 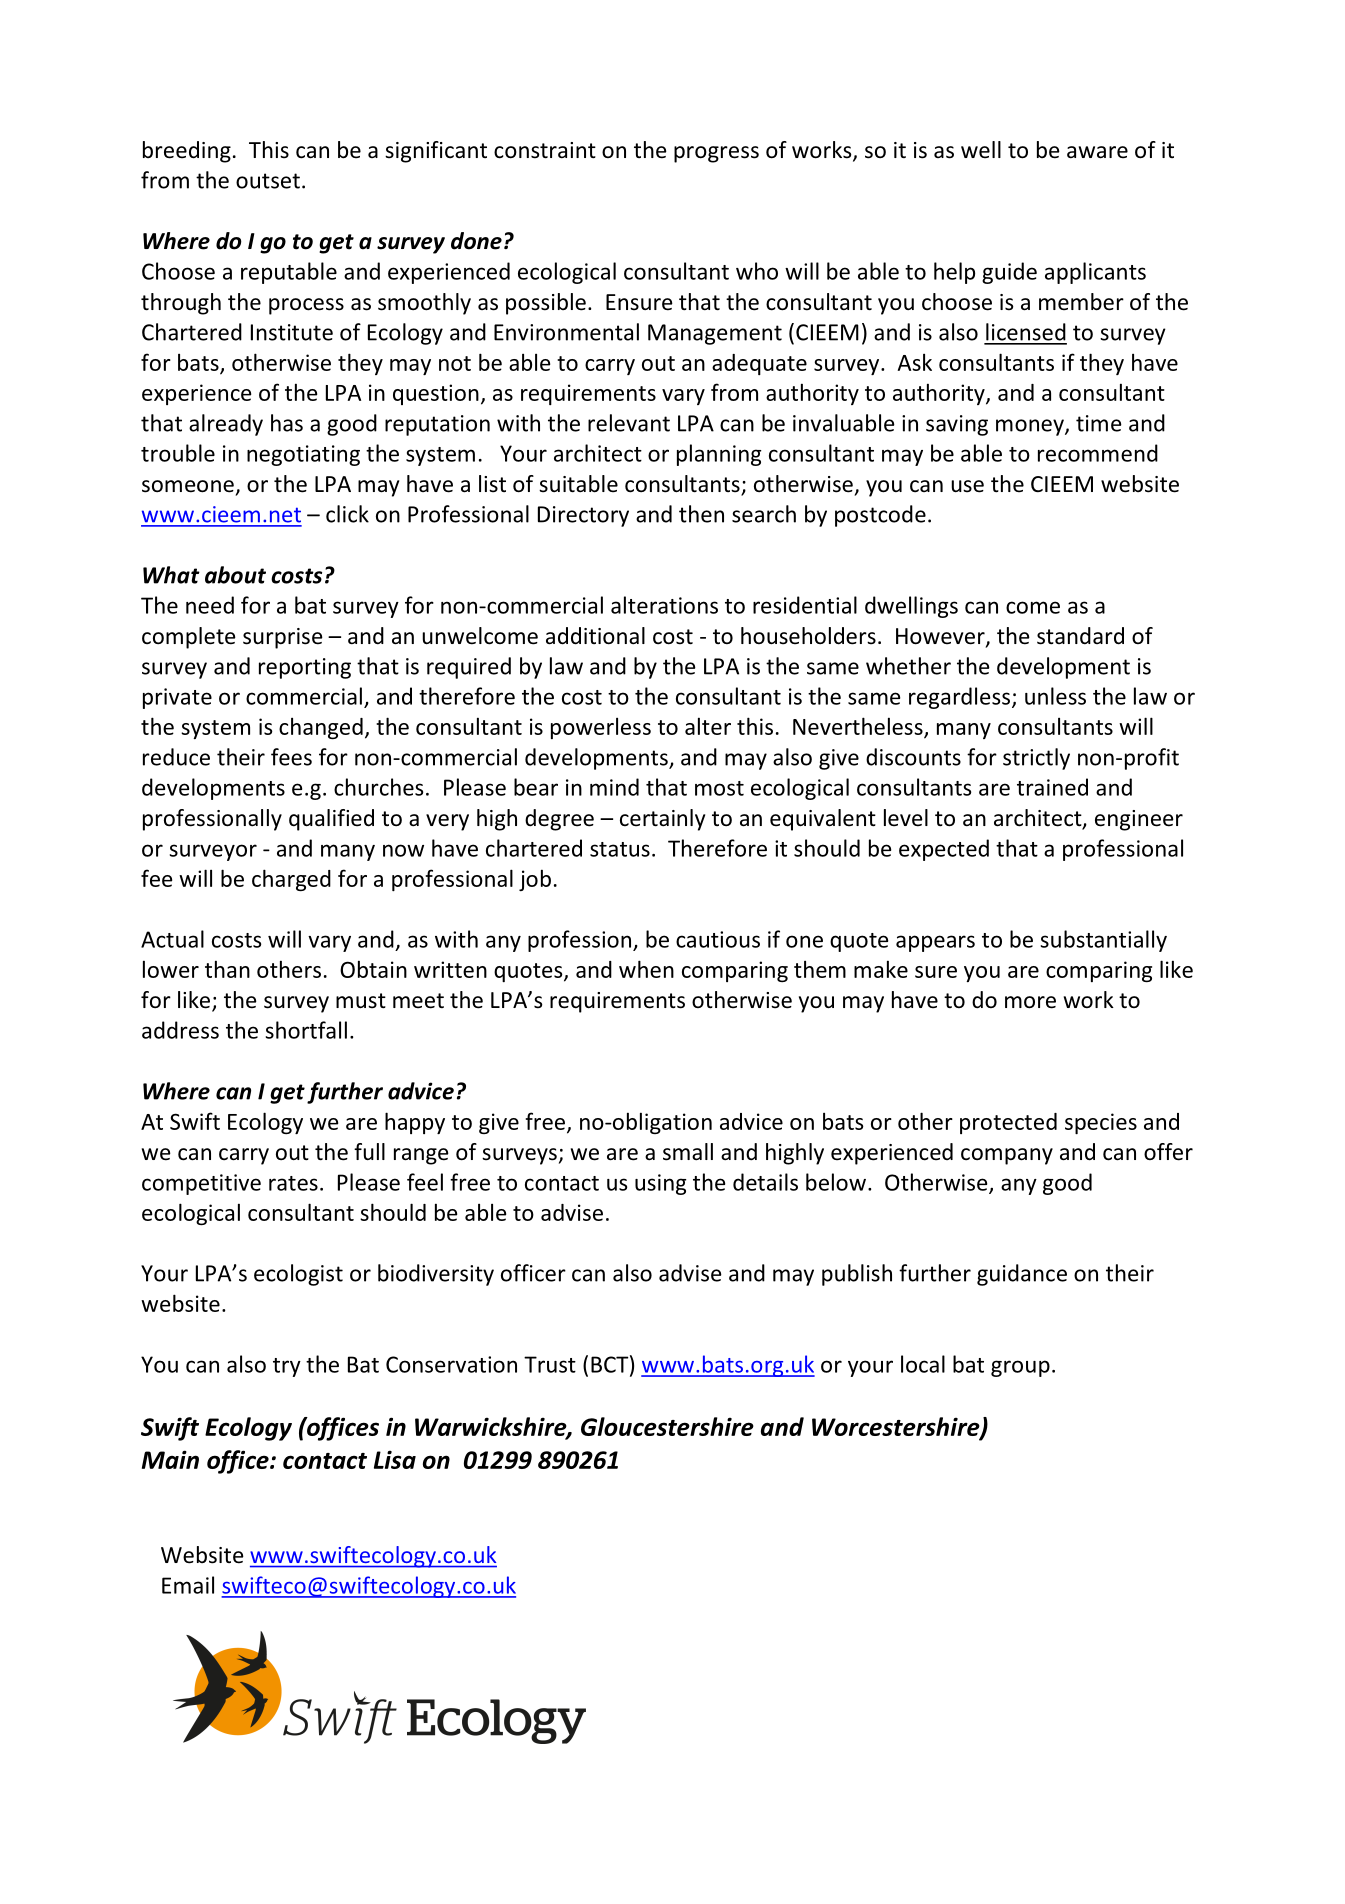 I want to click on aware, so click(x=1097, y=152).
